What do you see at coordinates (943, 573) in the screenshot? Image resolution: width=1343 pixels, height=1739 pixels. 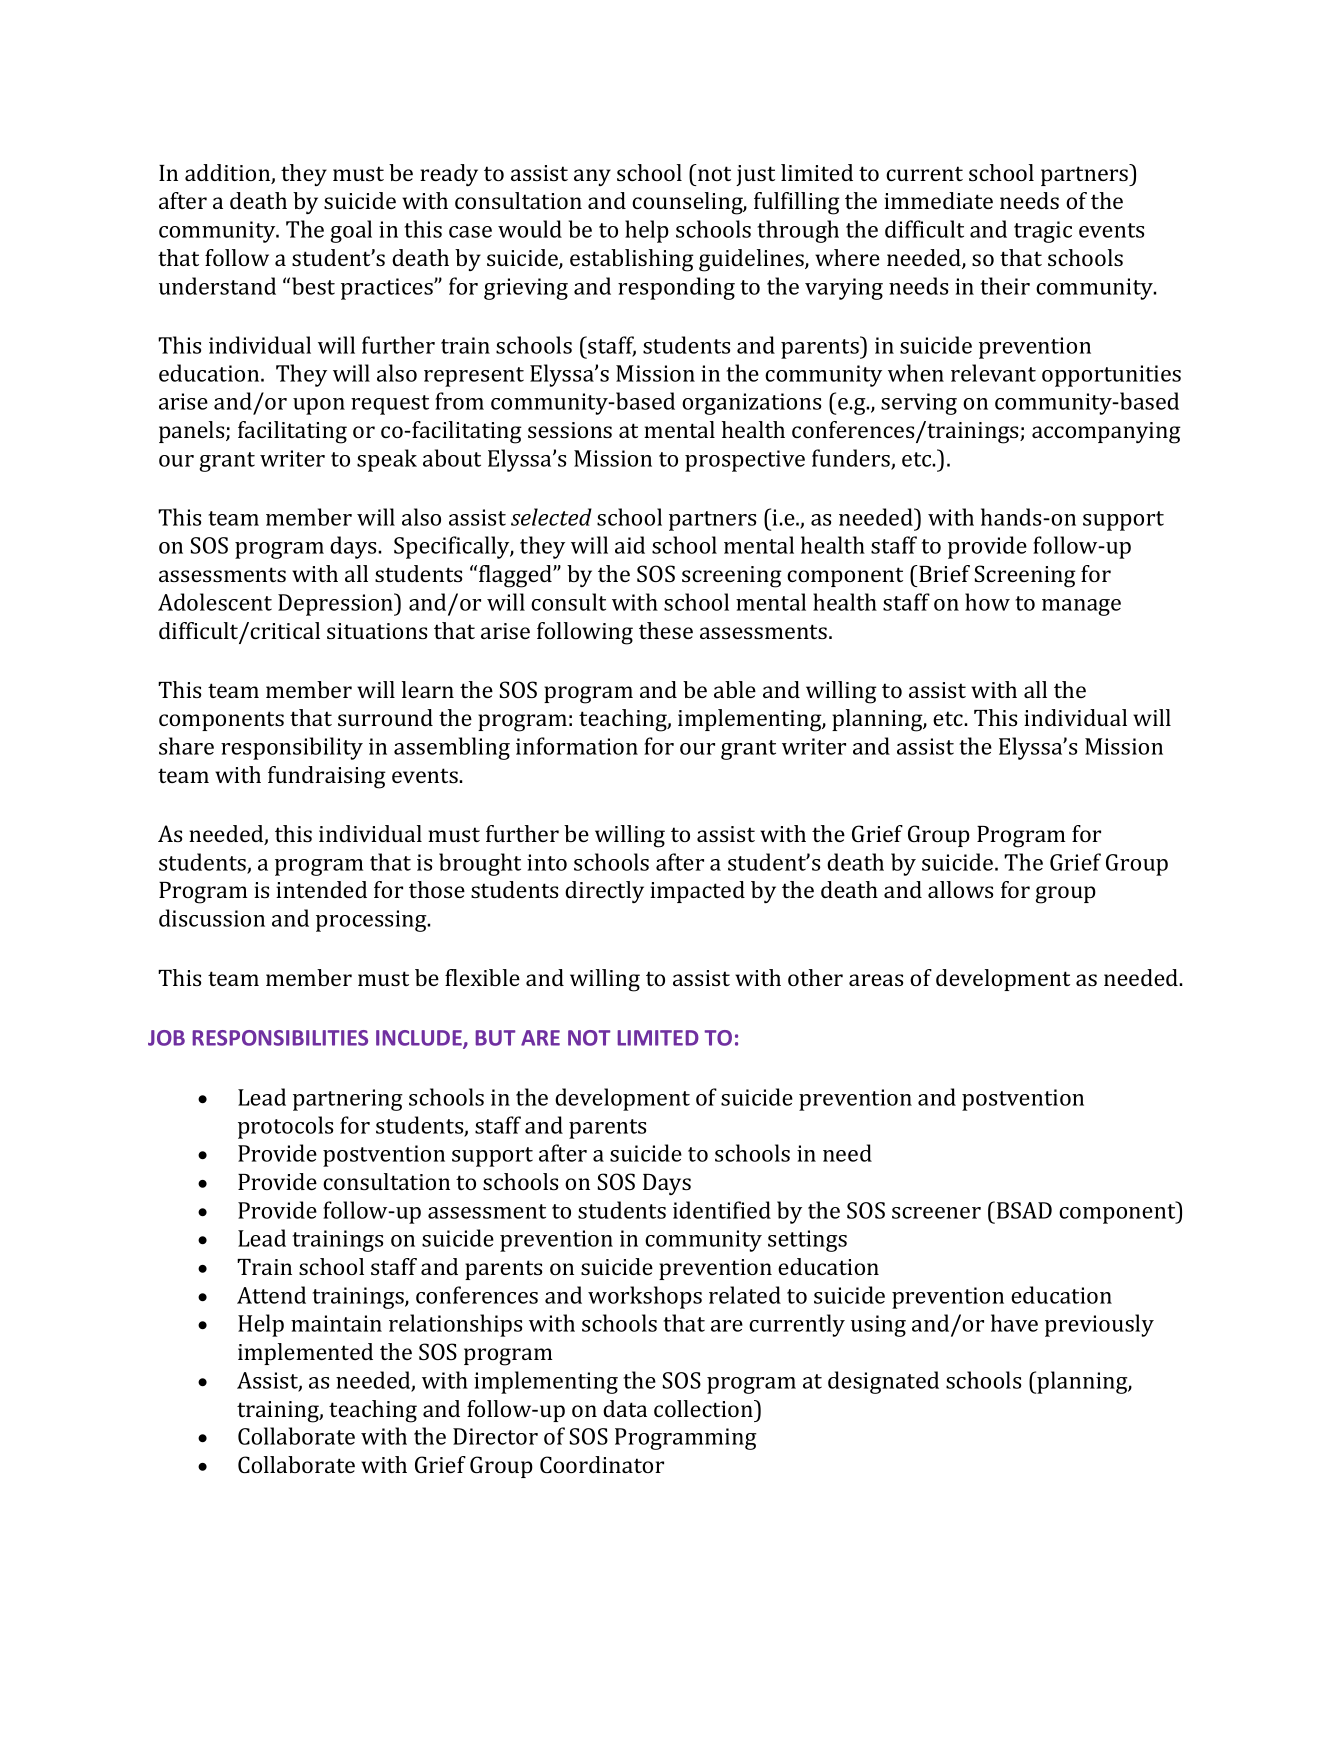 I see `Brief` at bounding box center [943, 573].
